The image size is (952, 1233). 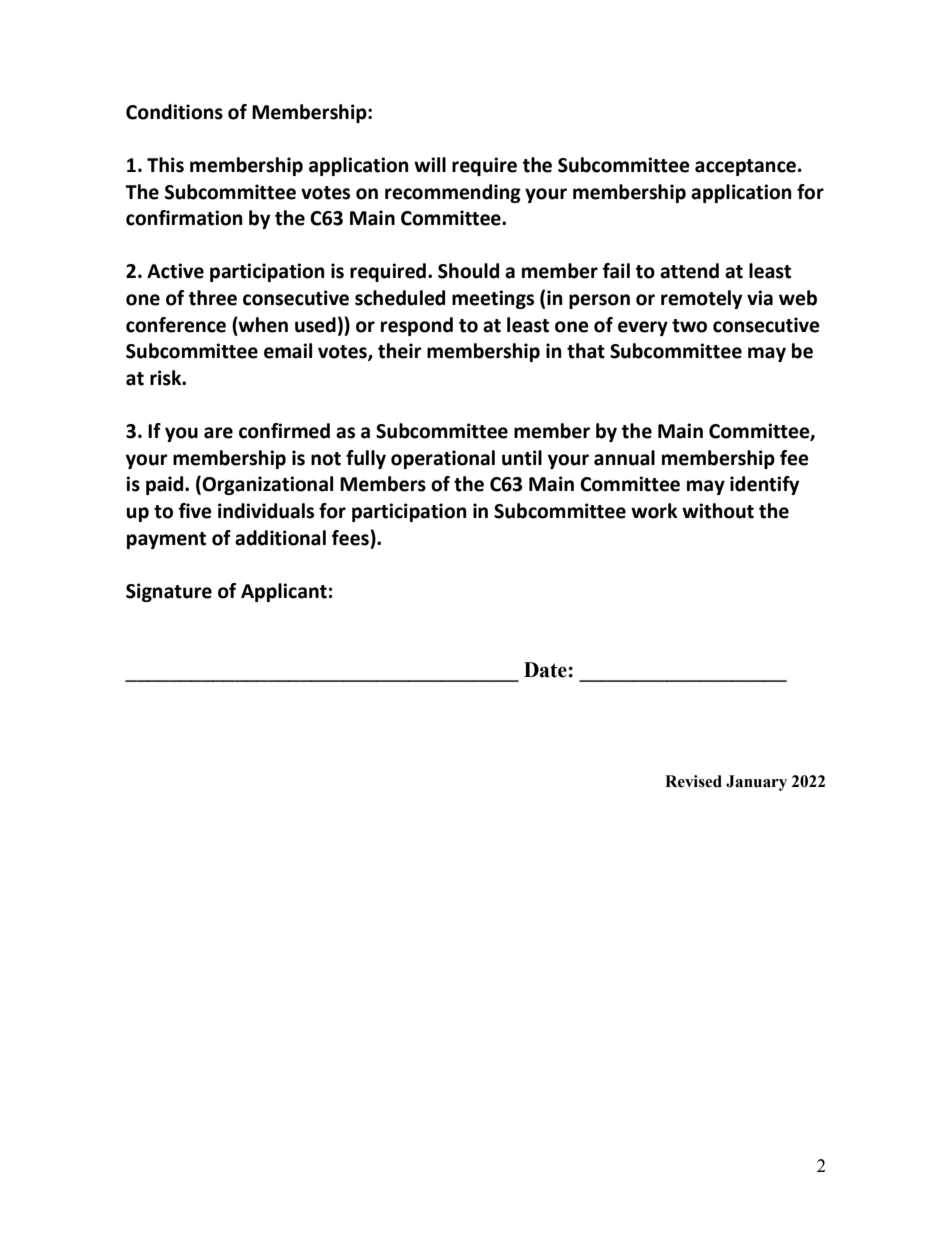 What do you see at coordinates (764, 485) in the page?
I see `identify` at bounding box center [764, 485].
